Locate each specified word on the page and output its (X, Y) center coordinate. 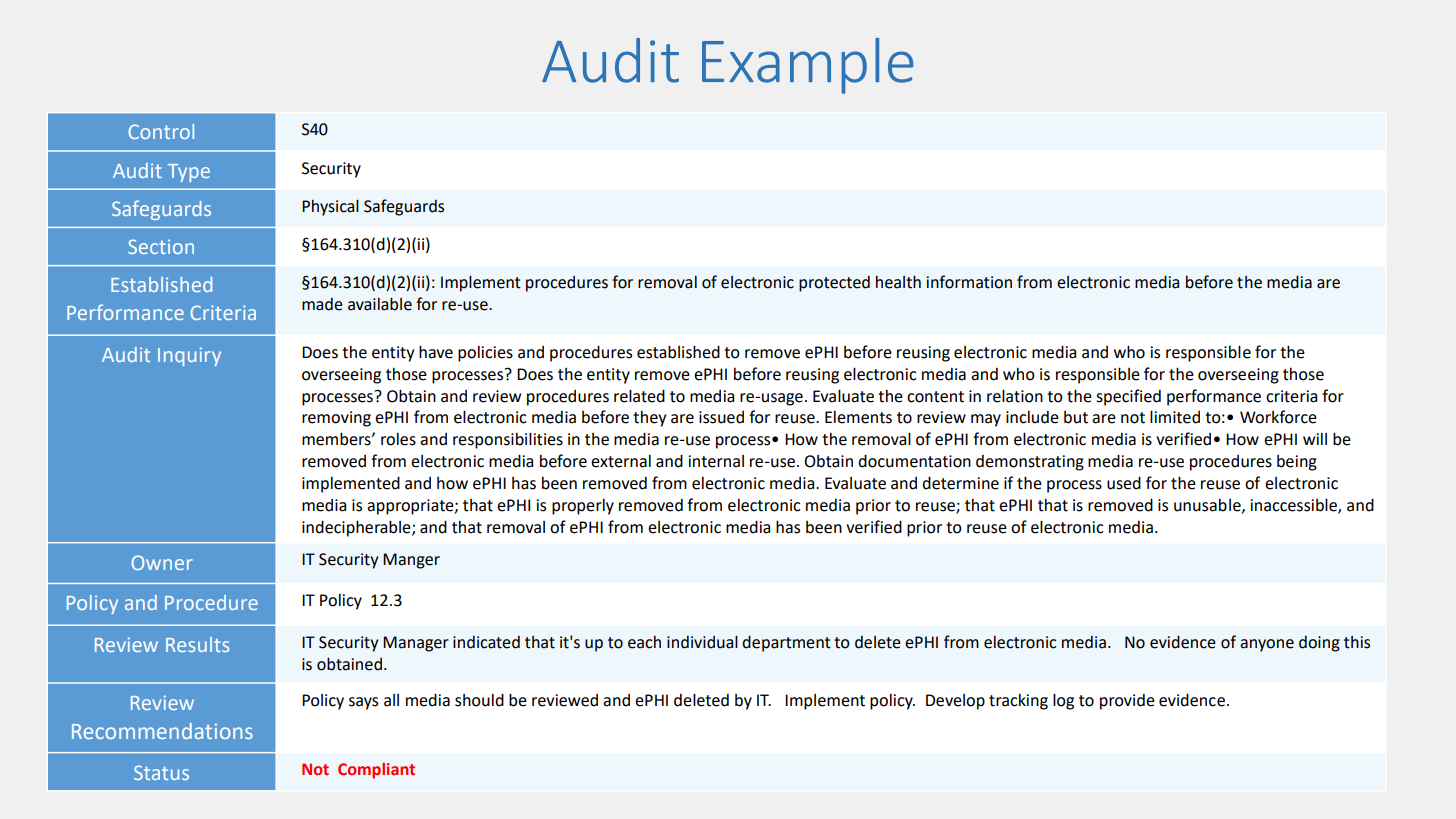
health (898, 282)
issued (721, 417)
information (969, 282)
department (786, 643)
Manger (411, 561)
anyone (1267, 645)
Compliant (376, 771)
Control (161, 131)
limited (1175, 417)
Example (808, 66)
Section (161, 246)
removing (336, 419)
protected (834, 284)
